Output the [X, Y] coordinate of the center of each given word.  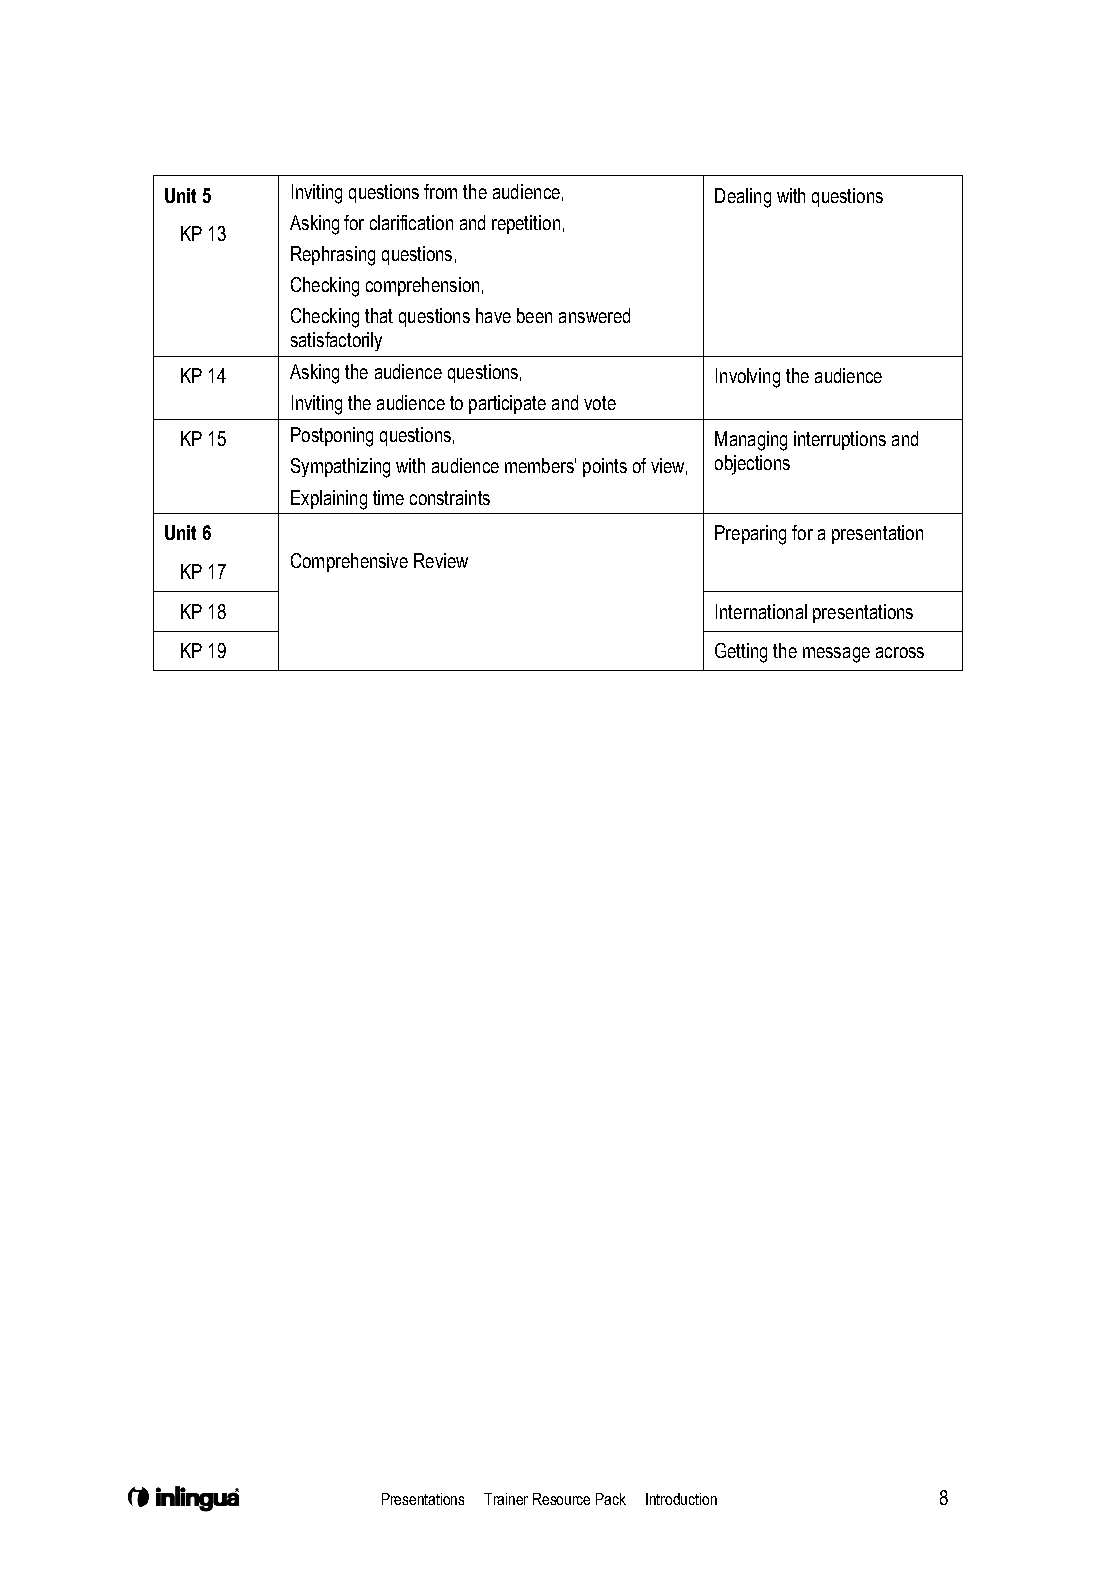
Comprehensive [349, 562]
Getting [741, 653]
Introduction [681, 1499]
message [836, 655]
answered [594, 315]
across [900, 652]
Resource [561, 1499]
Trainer [506, 1499]
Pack [611, 1499]
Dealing [743, 198]
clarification [411, 222]
